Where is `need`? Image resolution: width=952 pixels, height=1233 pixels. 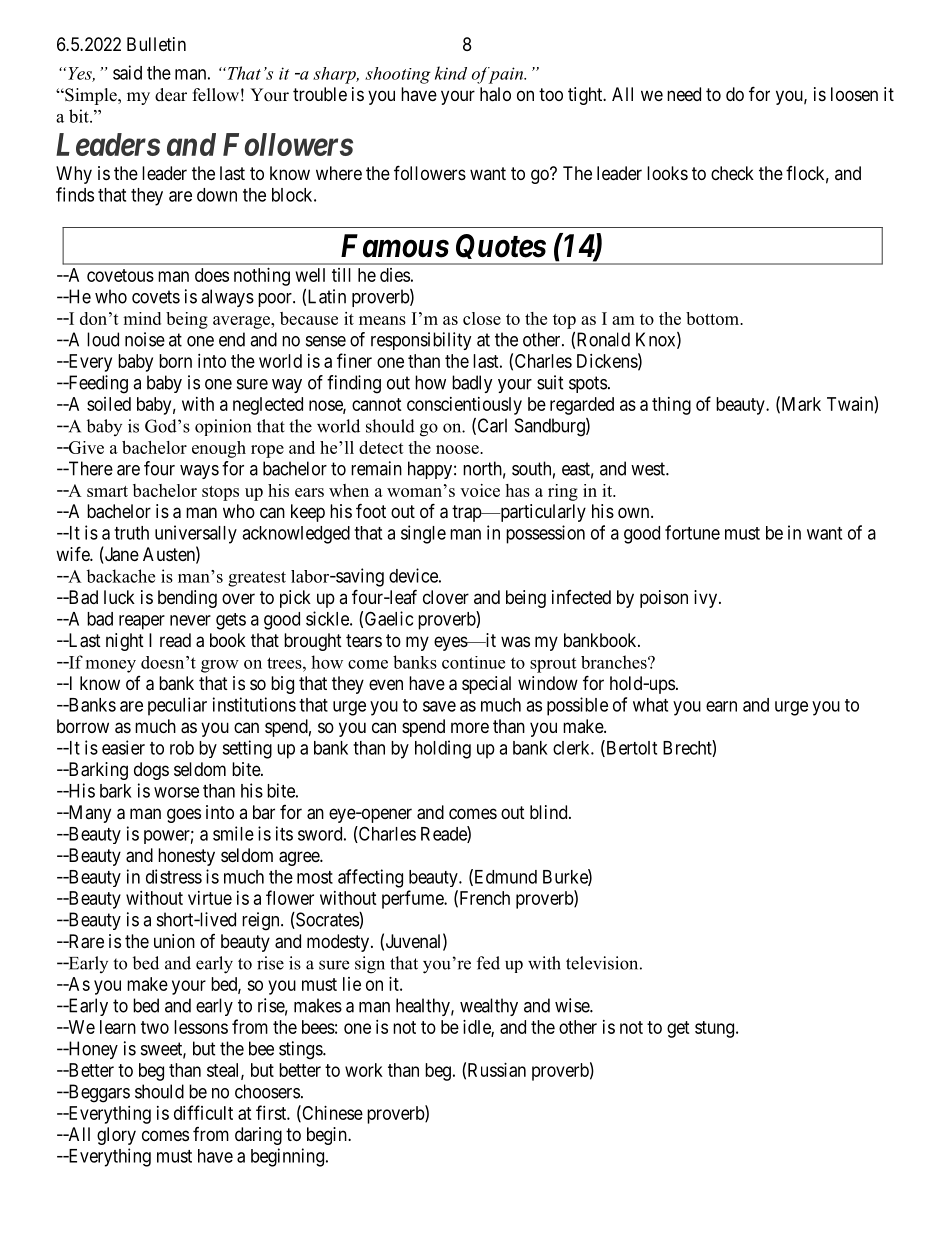 need is located at coordinates (684, 94).
